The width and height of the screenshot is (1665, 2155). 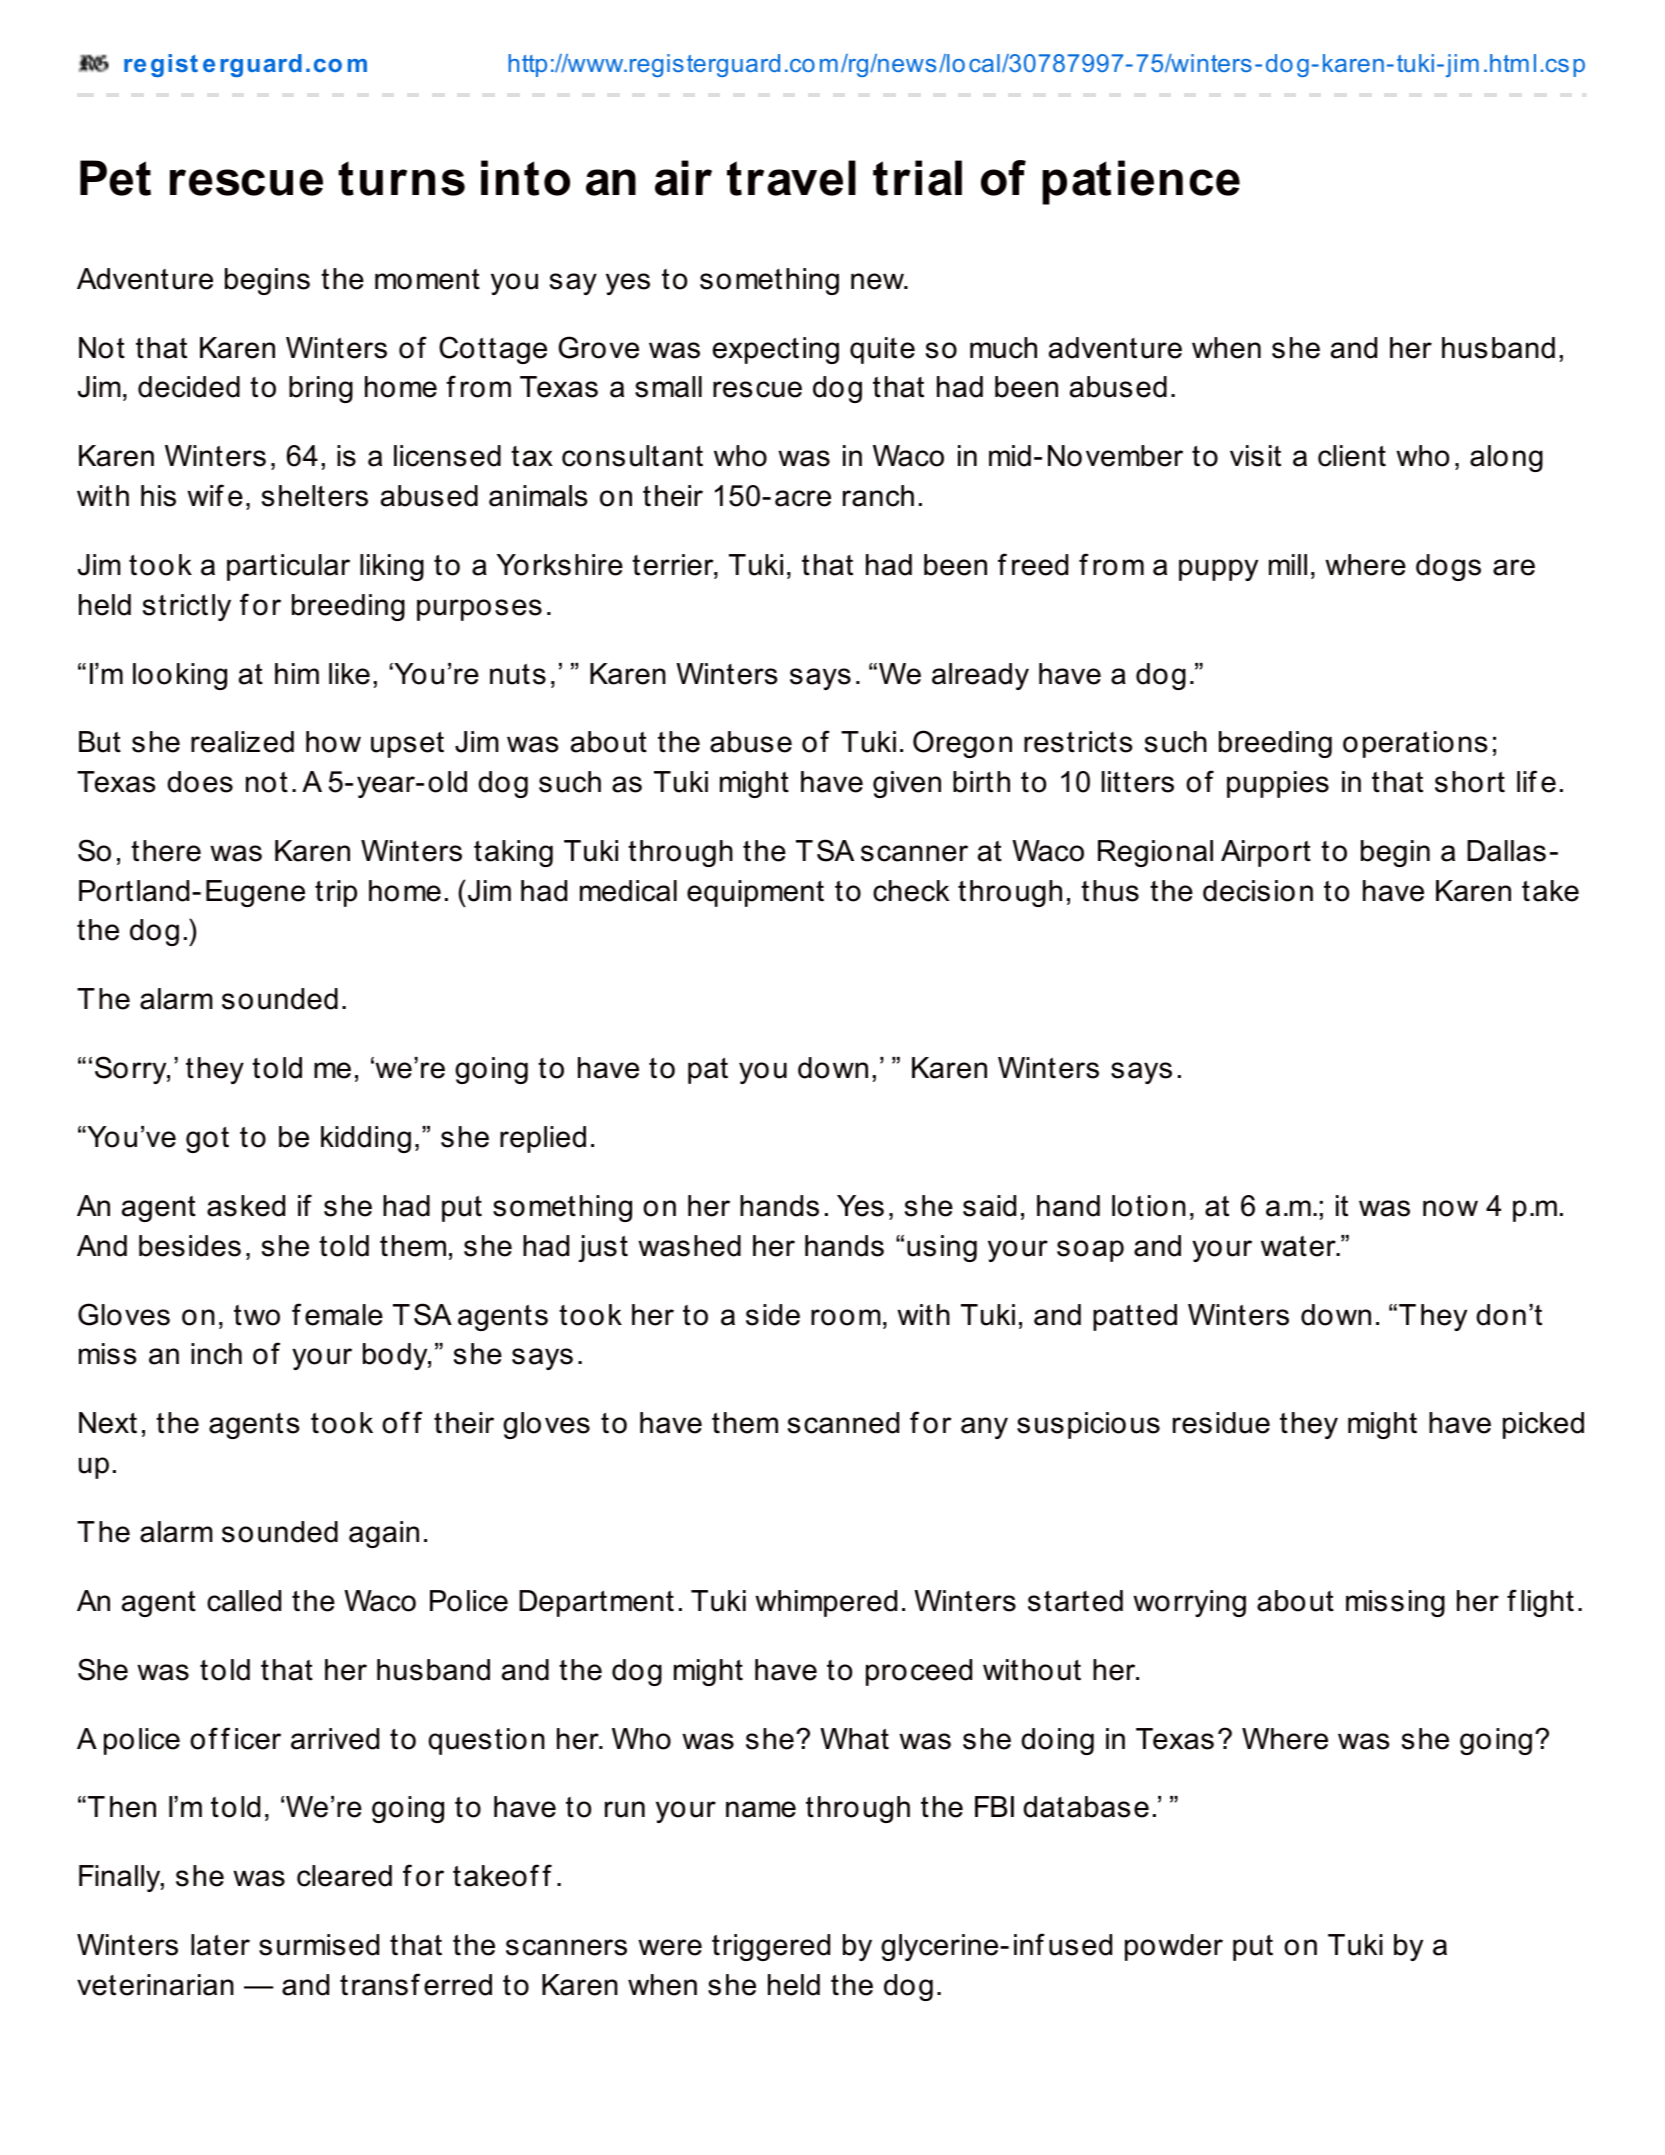 I want to click on patience, so click(x=1141, y=182).
